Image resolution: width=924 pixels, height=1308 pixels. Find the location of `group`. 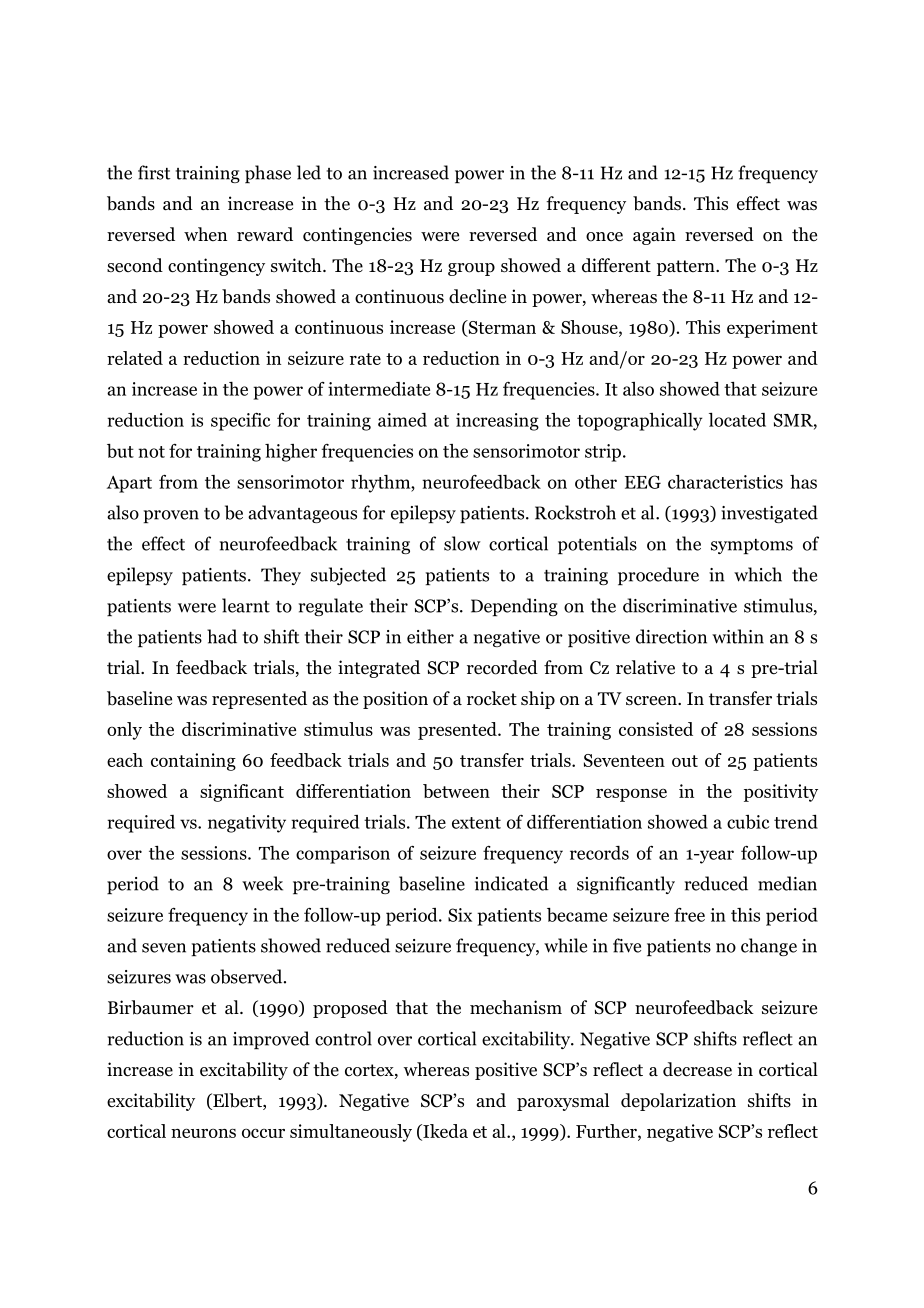

group is located at coordinates (471, 269).
